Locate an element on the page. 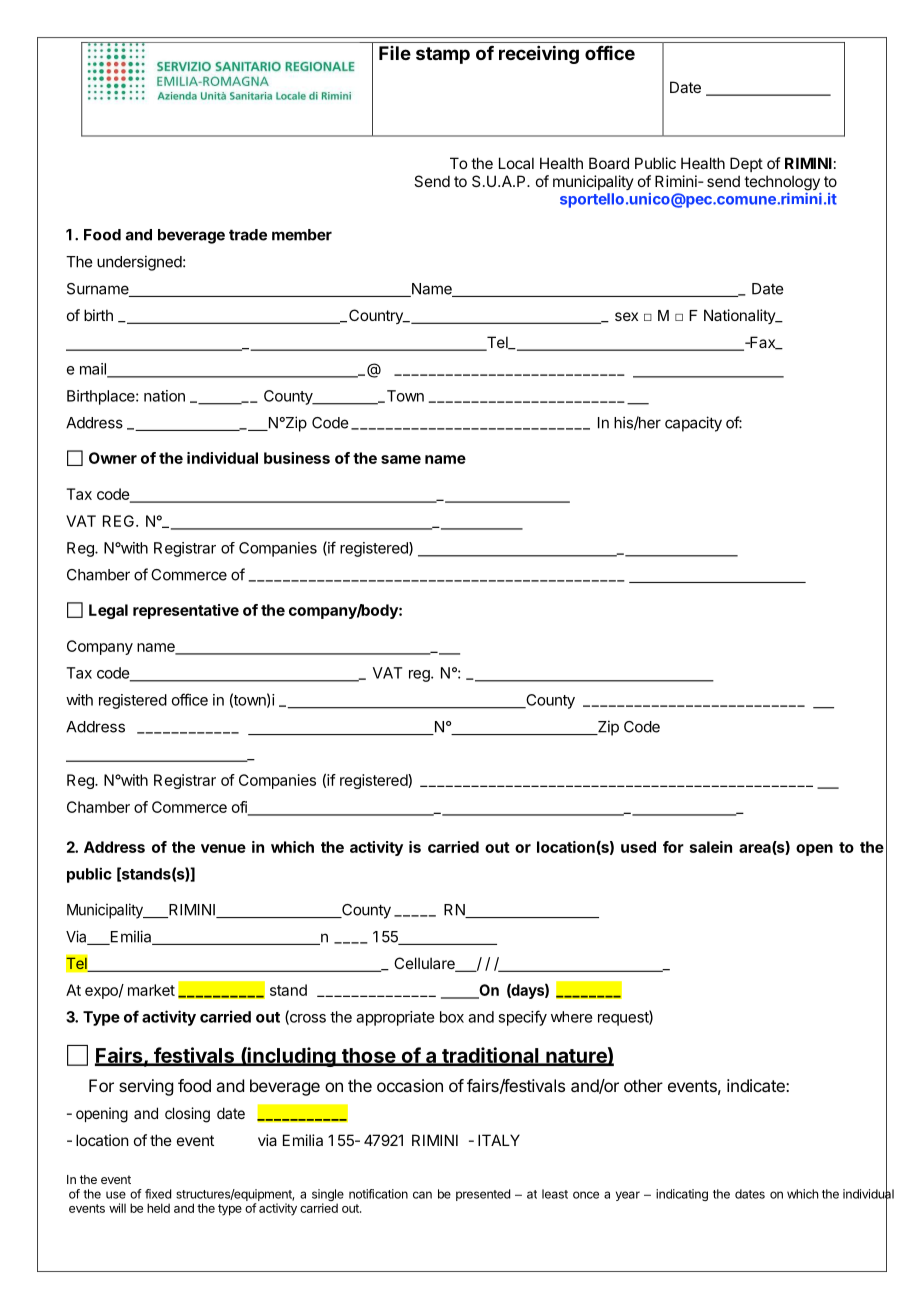 The image size is (924, 1309). Owner is located at coordinates (113, 458).
